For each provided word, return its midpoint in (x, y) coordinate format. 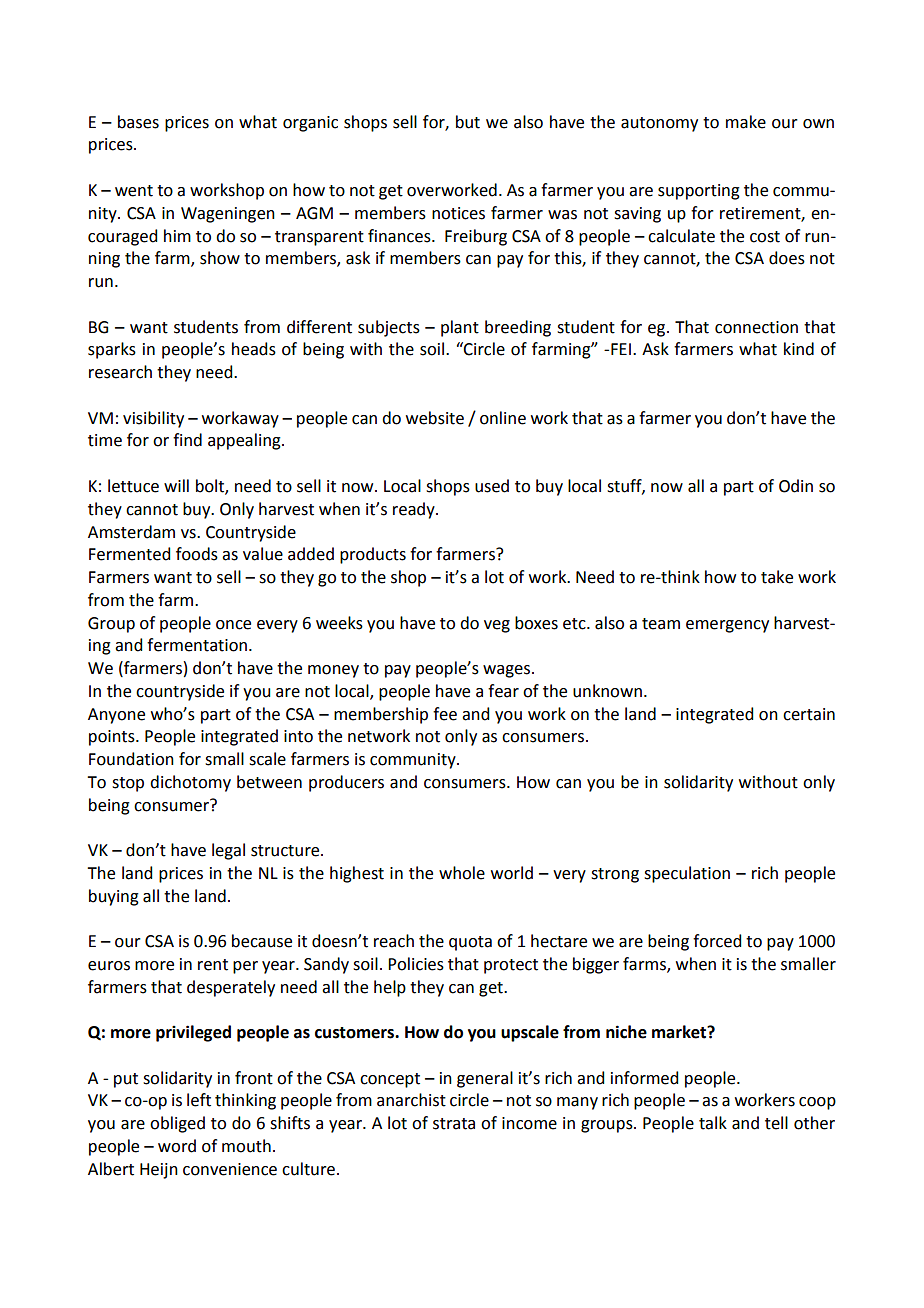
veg (497, 626)
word (177, 1146)
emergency (727, 626)
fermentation (197, 645)
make (746, 122)
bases (138, 122)
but (468, 122)
